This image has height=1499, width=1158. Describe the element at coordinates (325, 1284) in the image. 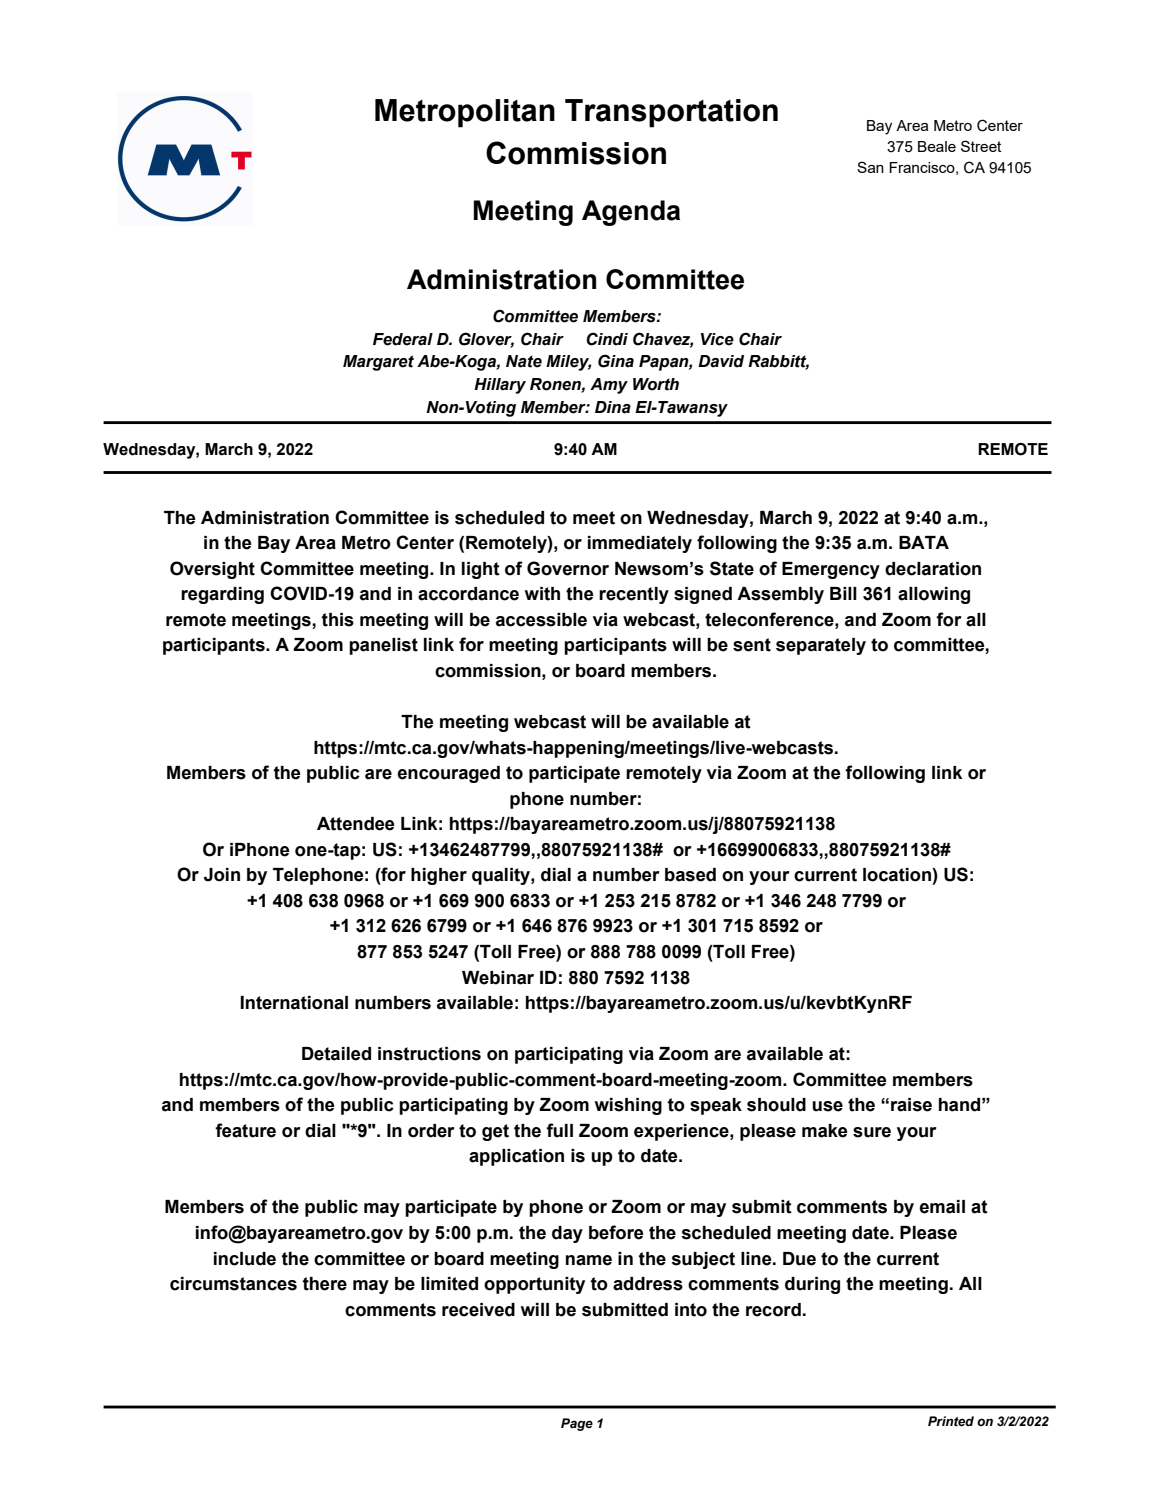

I see `there` at that location.
